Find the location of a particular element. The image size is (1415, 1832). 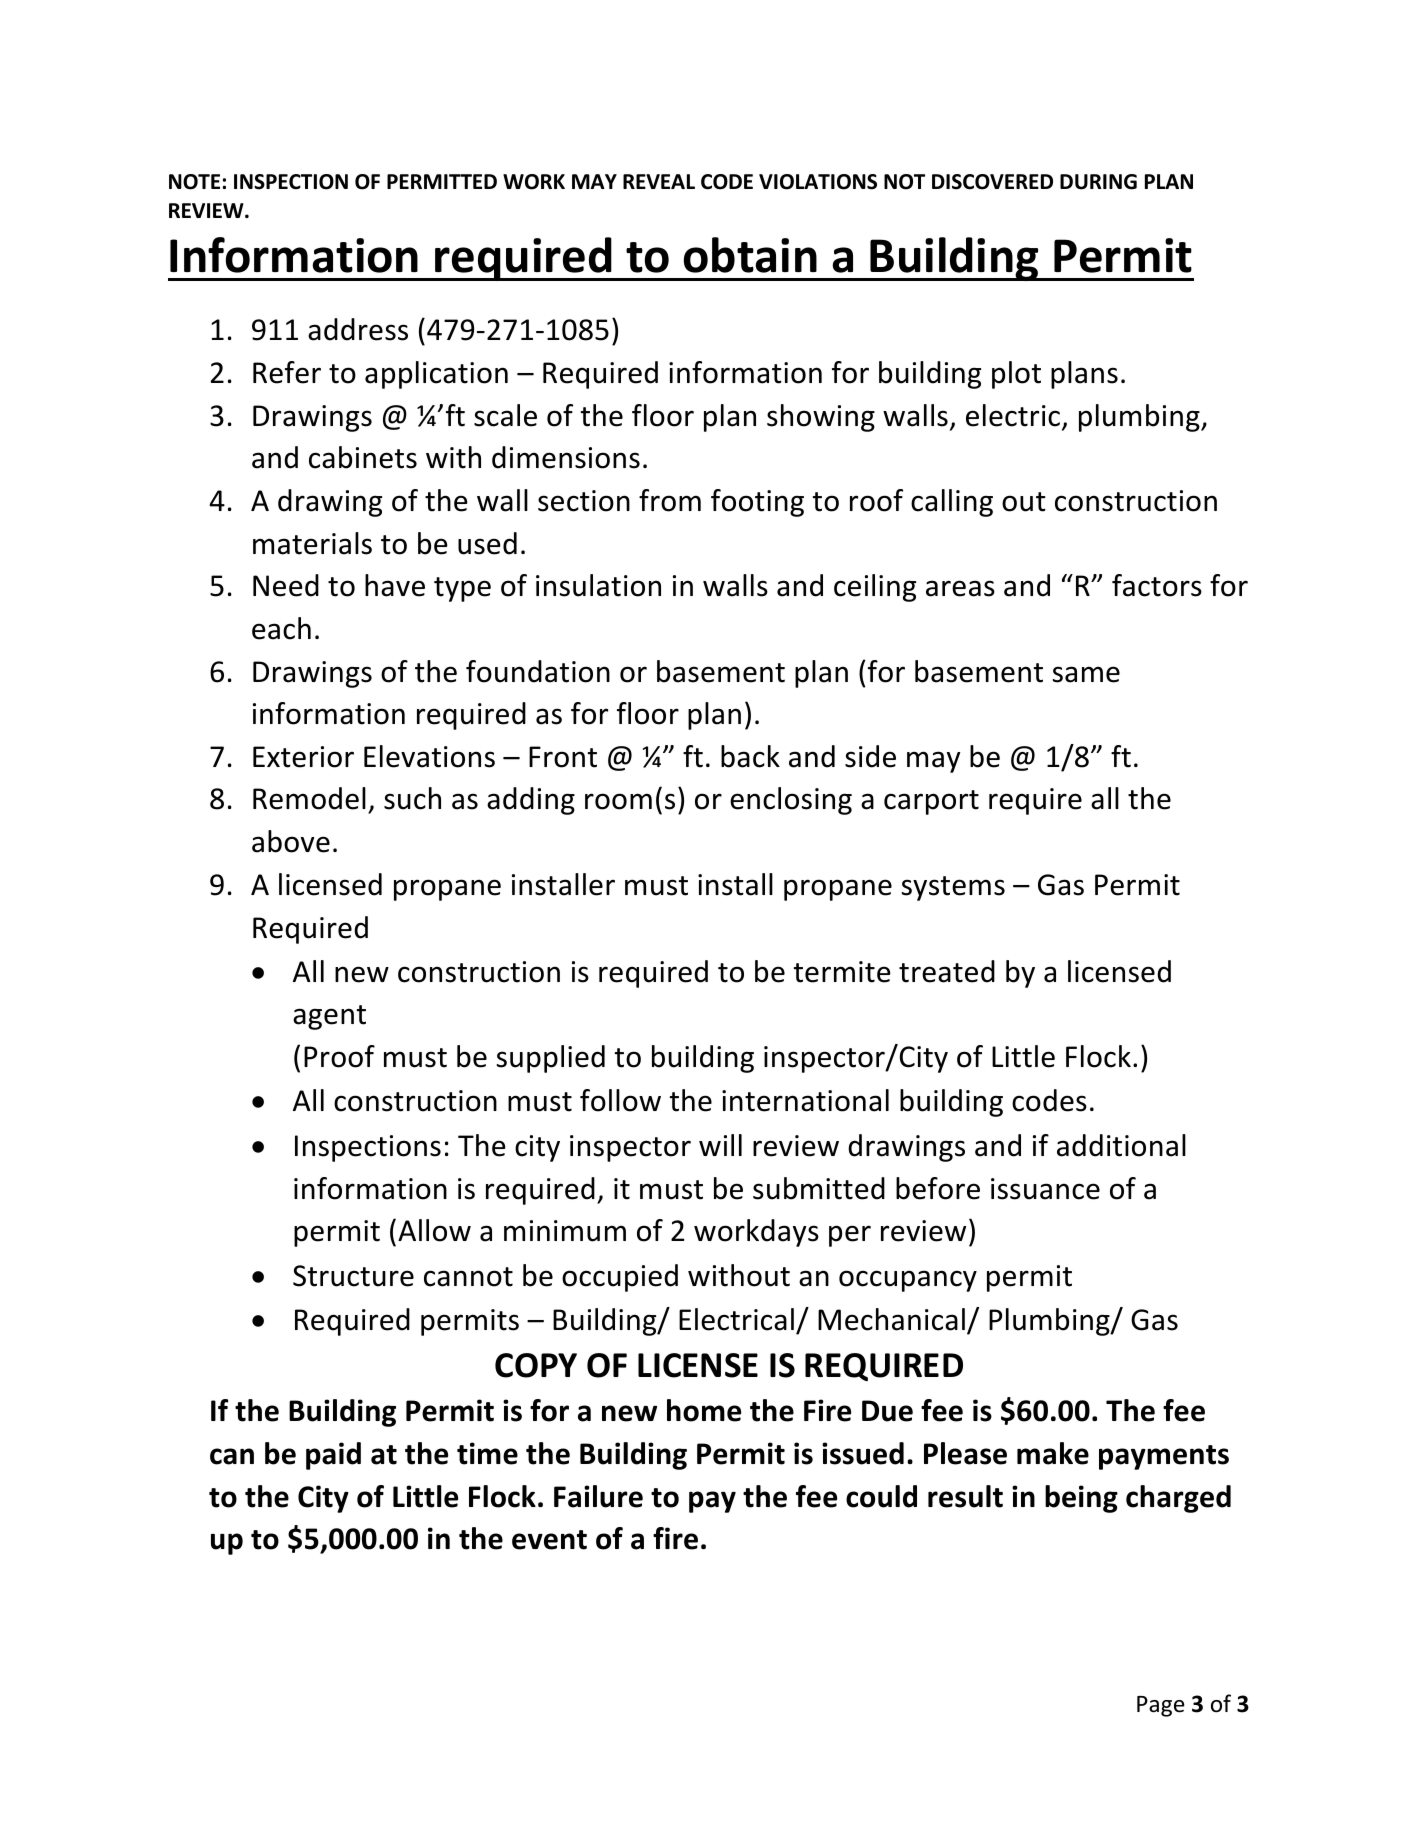

paid is located at coordinates (333, 1456).
